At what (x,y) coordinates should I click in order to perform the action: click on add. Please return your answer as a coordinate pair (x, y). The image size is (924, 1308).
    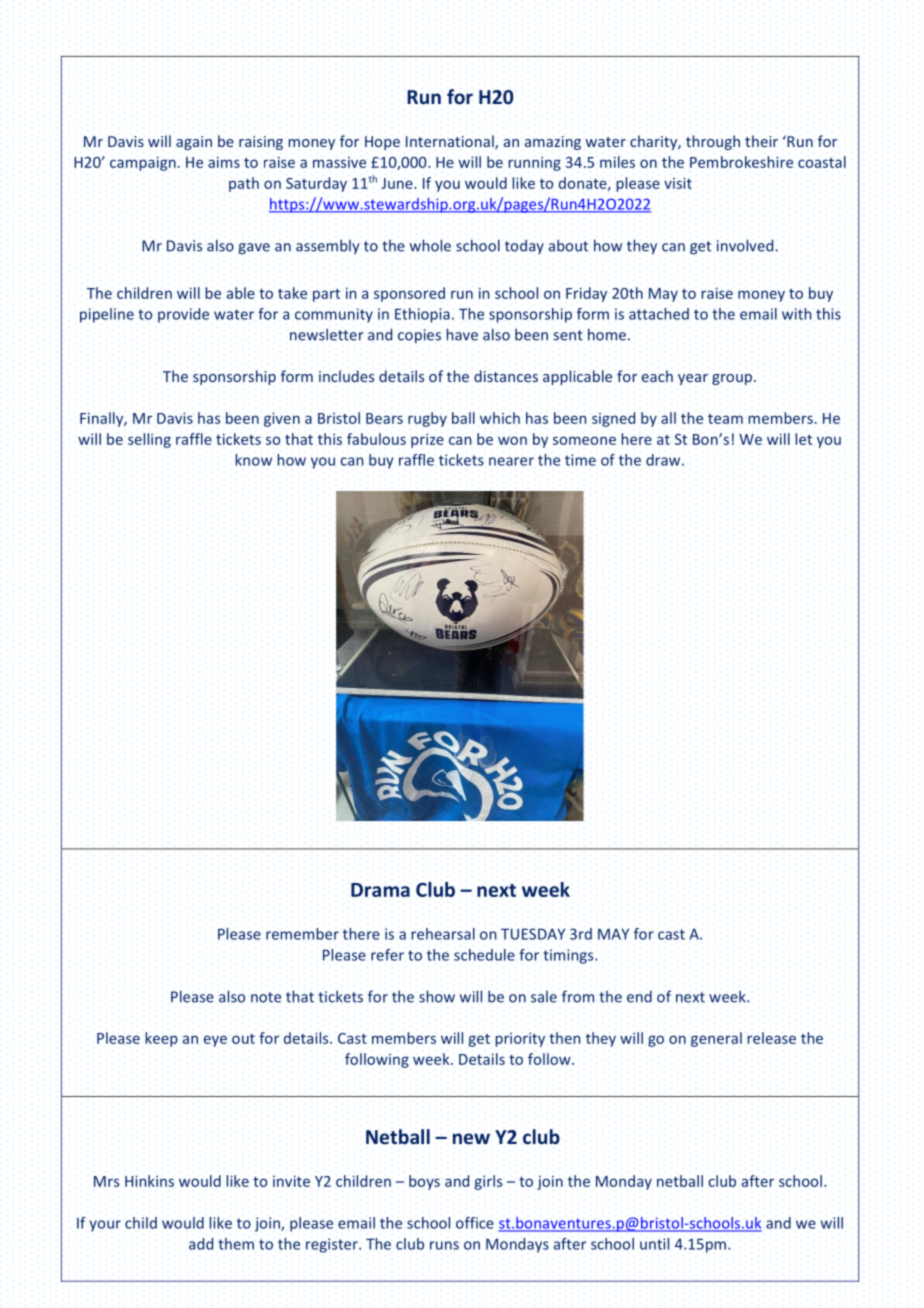
    Looking at the image, I should click on (201, 1244).
